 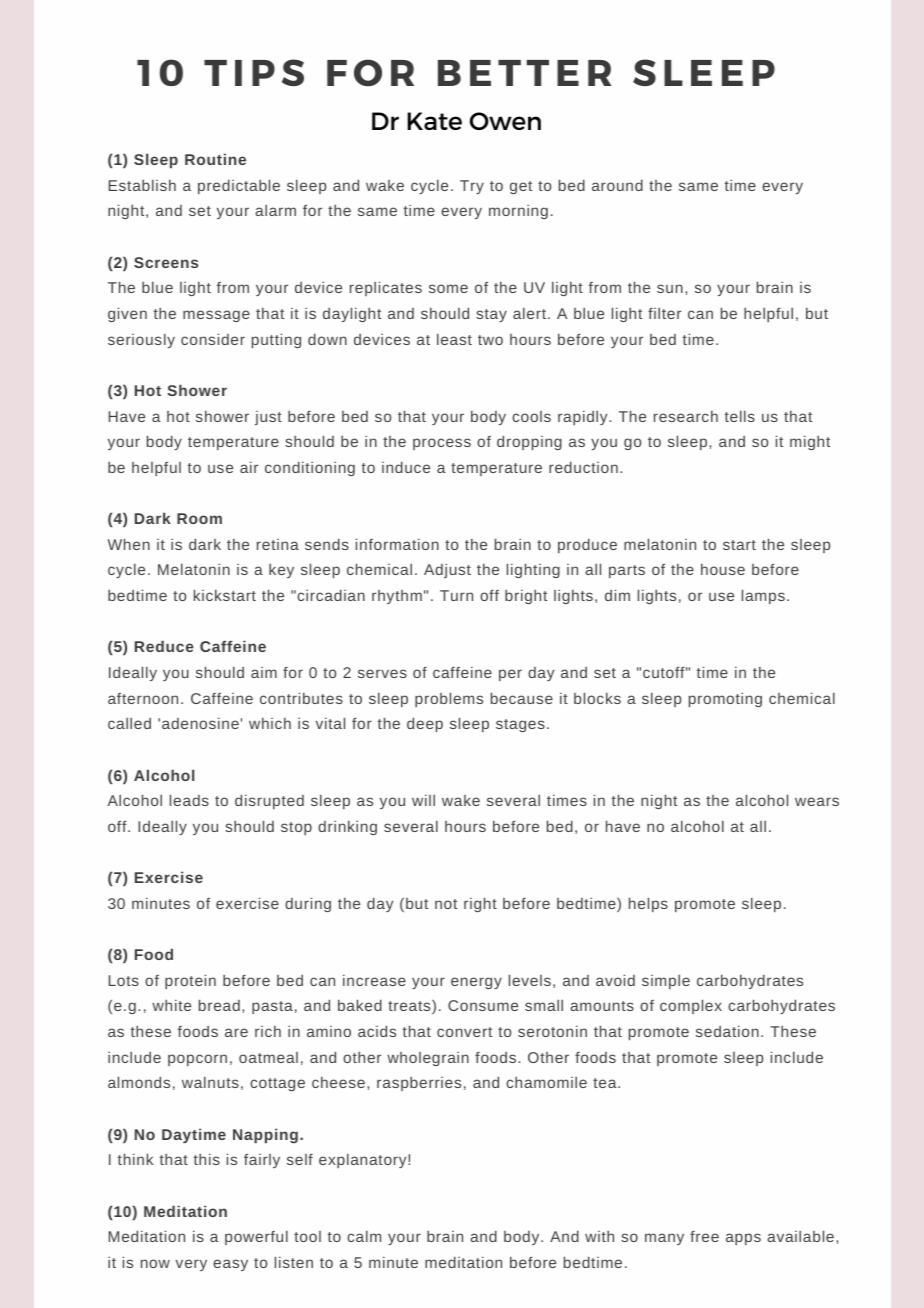 I want to click on process, so click(x=442, y=444).
